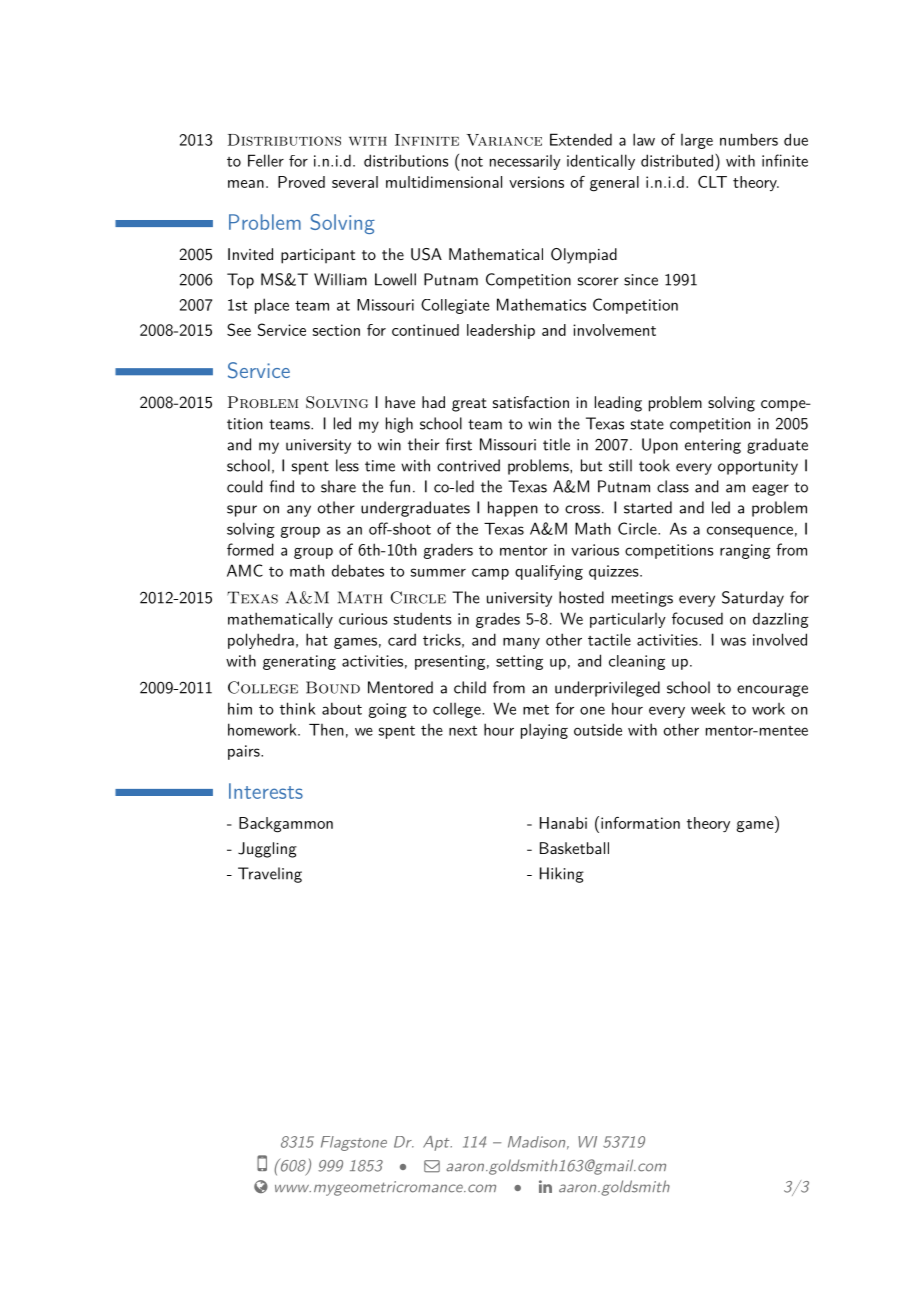 The width and height of the page is (924, 1308). I want to click on necessarily, so click(525, 162).
